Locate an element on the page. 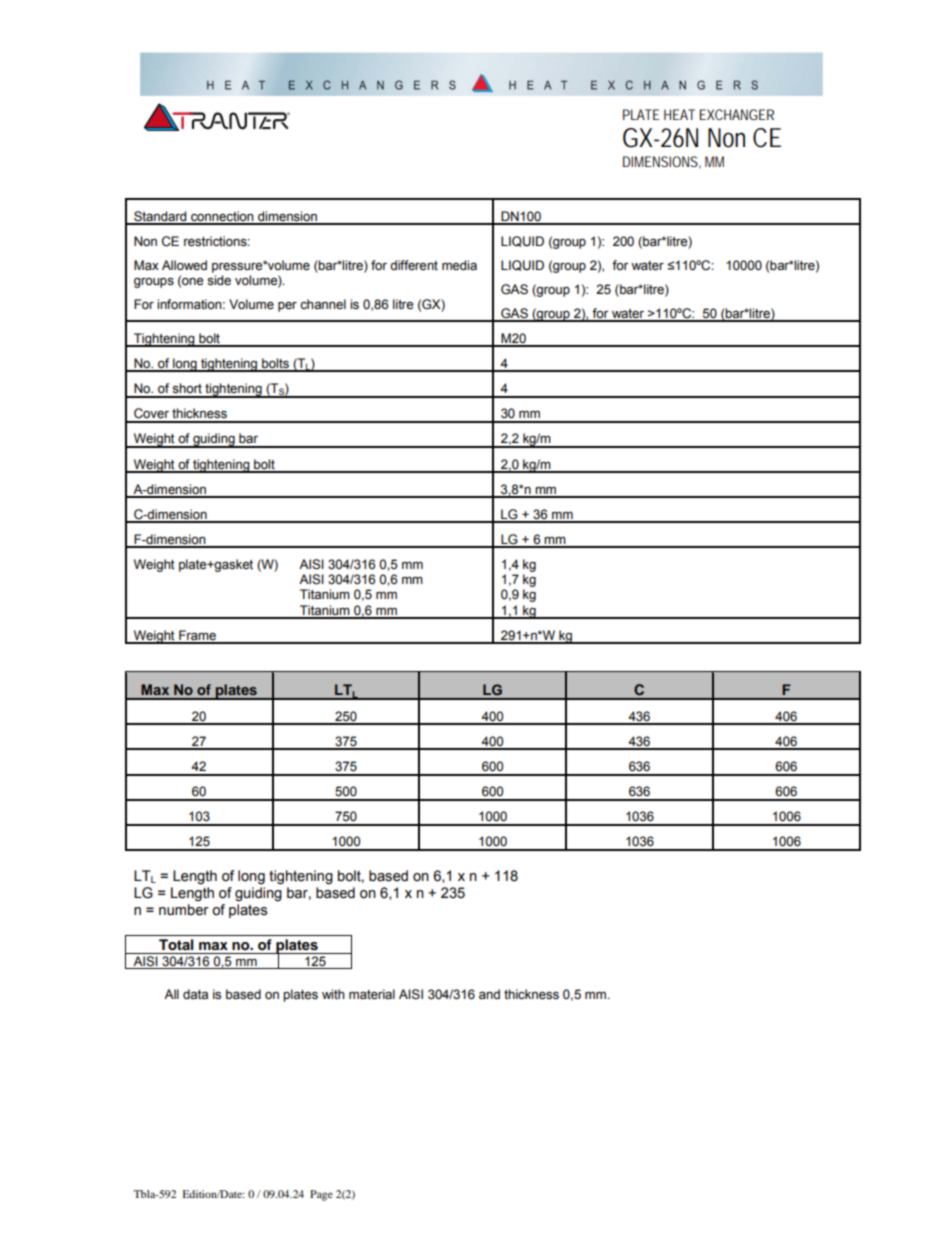 This document has height=1233, width=952. channel is located at coordinates (323, 304).
